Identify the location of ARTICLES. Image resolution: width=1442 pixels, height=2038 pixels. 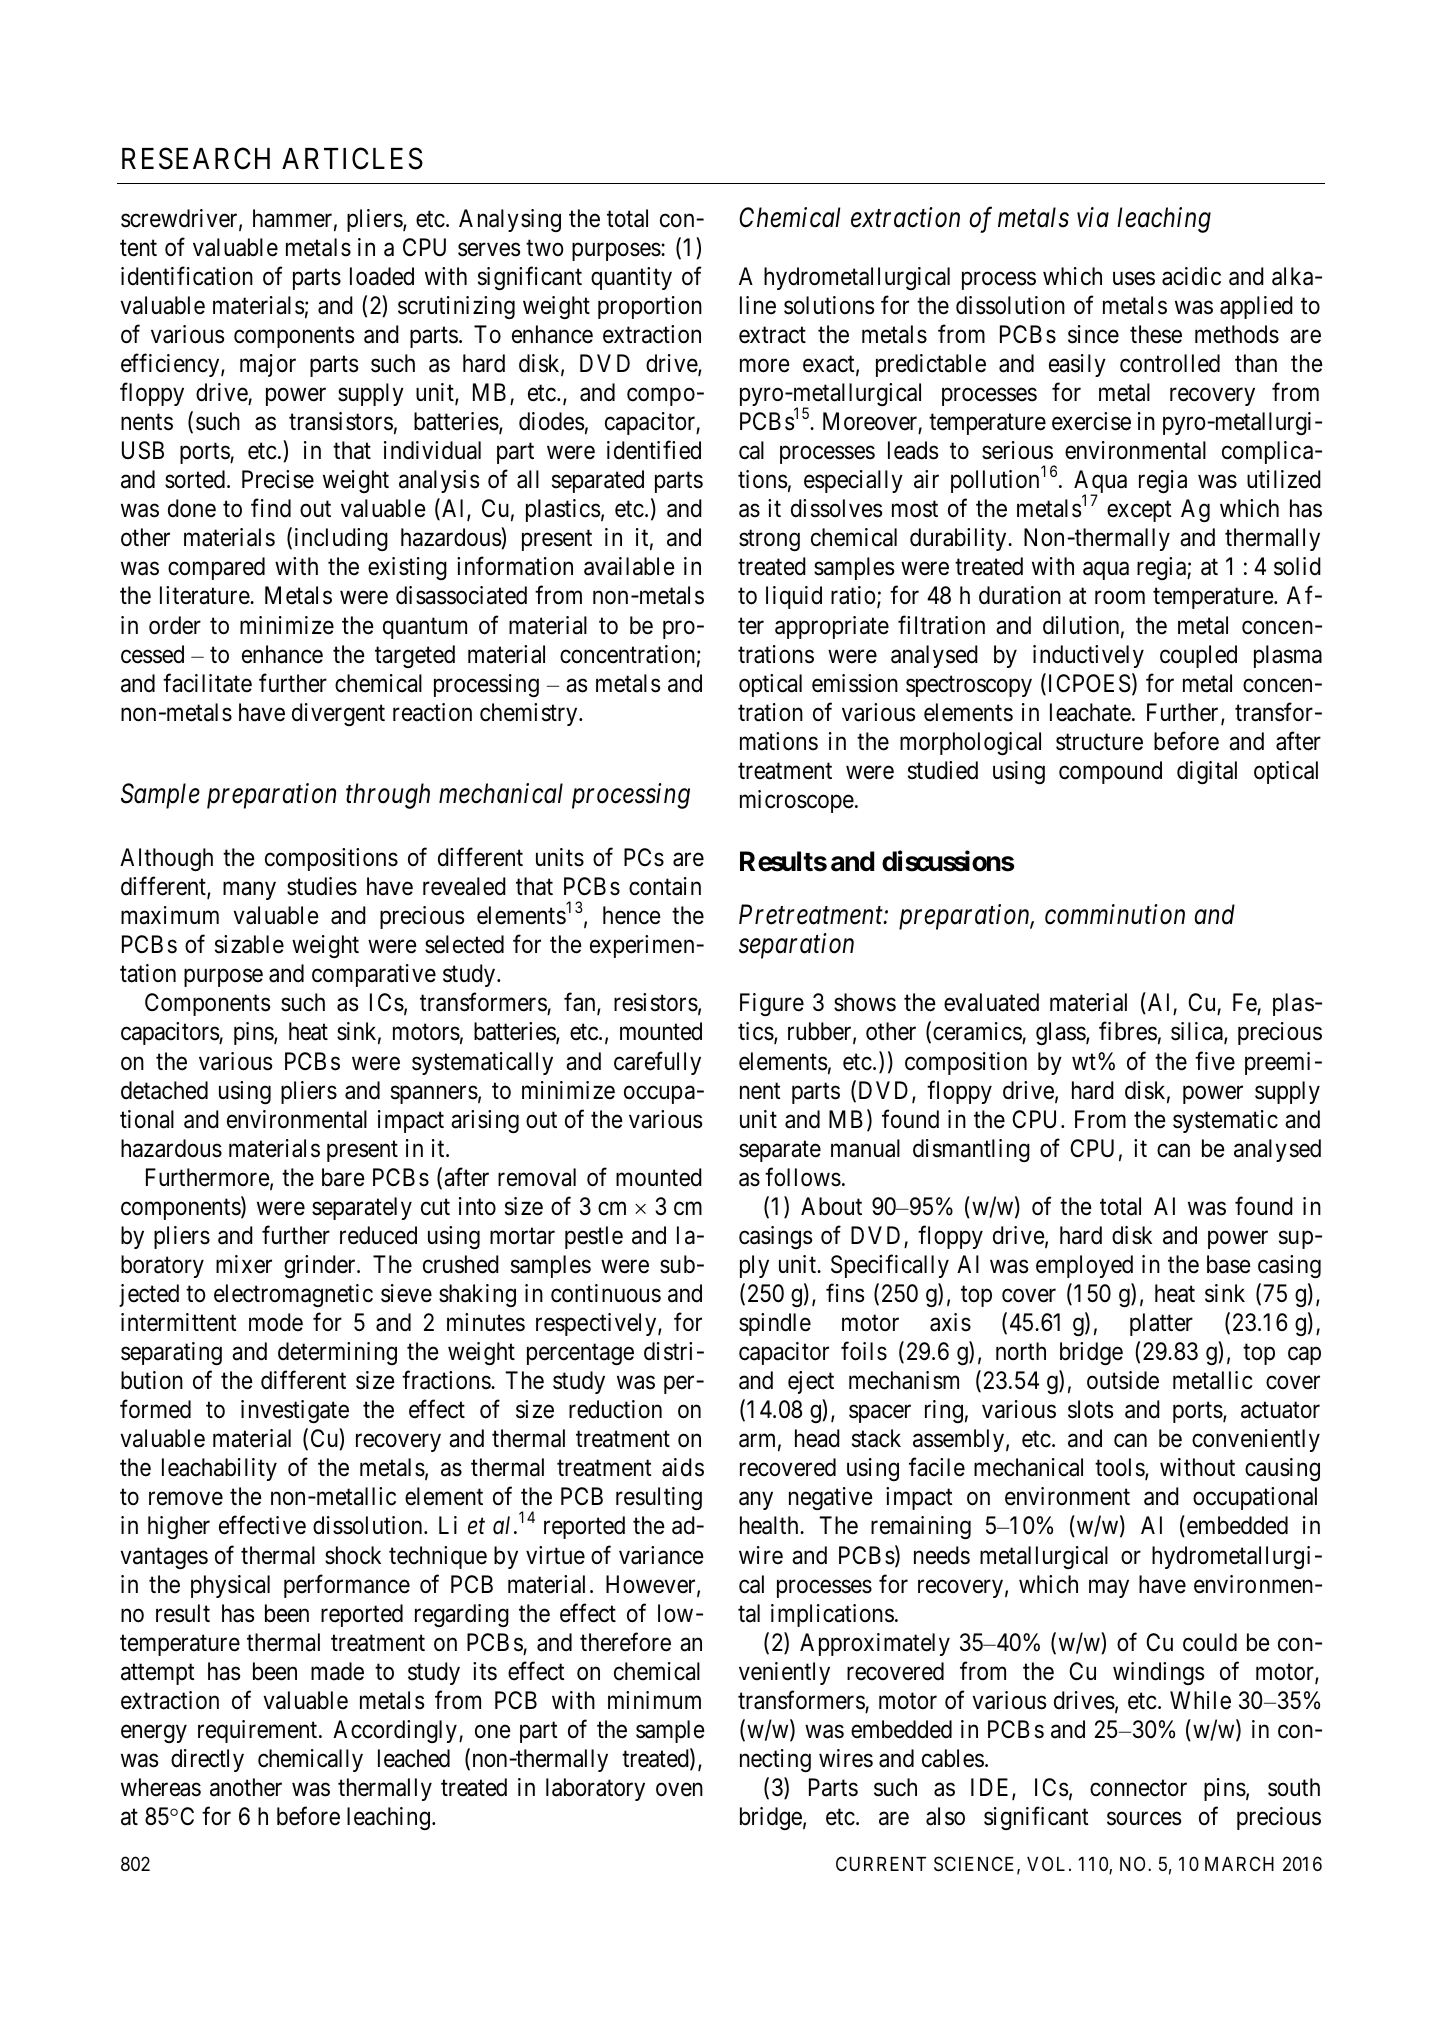
(352, 158).
